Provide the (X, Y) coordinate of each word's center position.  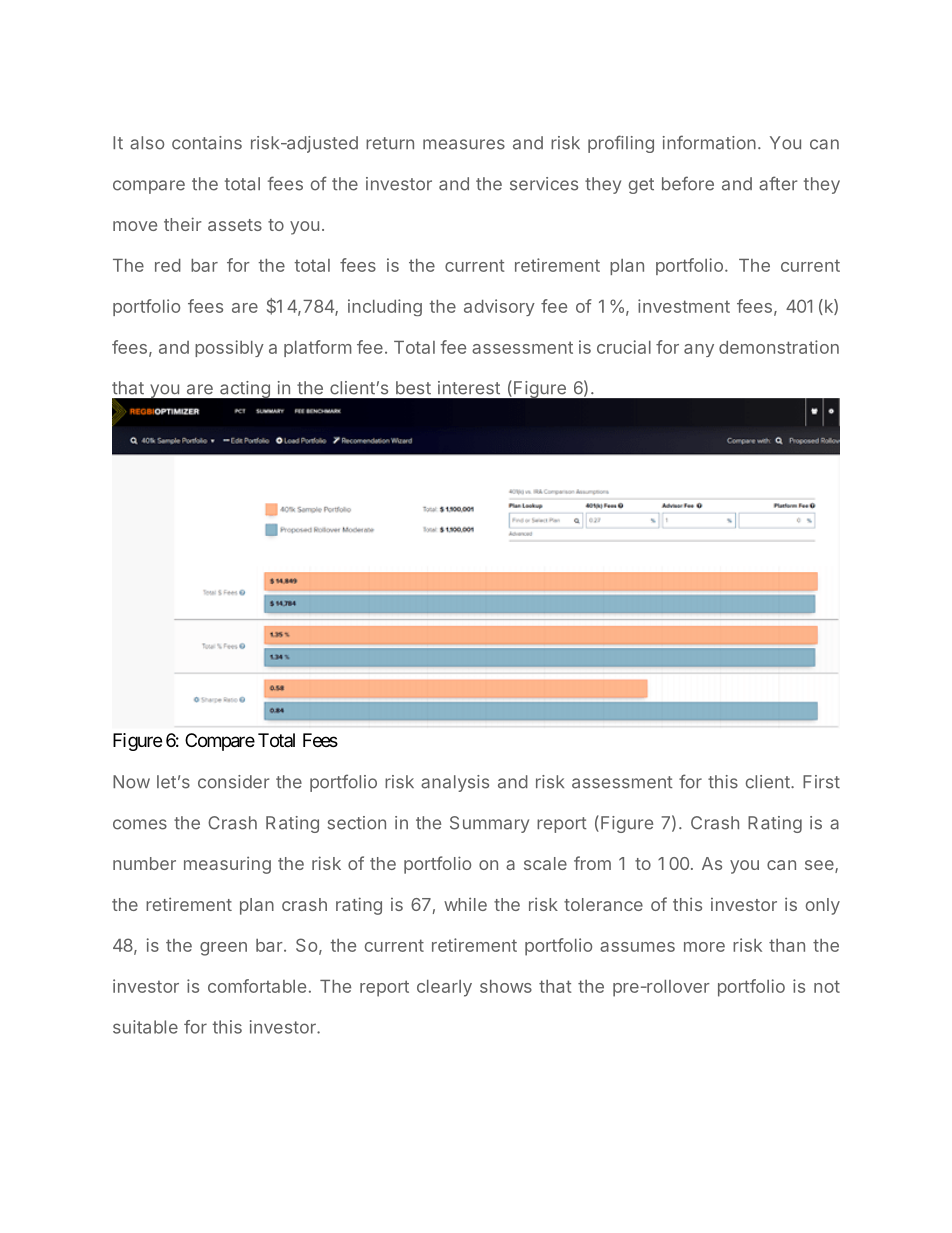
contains (207, 143)
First (821, 782)
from (592, 863)
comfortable (257, 986)
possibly (229, 348)
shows (506, 986)
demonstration (779, 347)
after (778, 183)
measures (464, 144)
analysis (455, 783)
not (827, 986)
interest (469, 388)
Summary (489, 824)
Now (131, 782)
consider (233, 782)
